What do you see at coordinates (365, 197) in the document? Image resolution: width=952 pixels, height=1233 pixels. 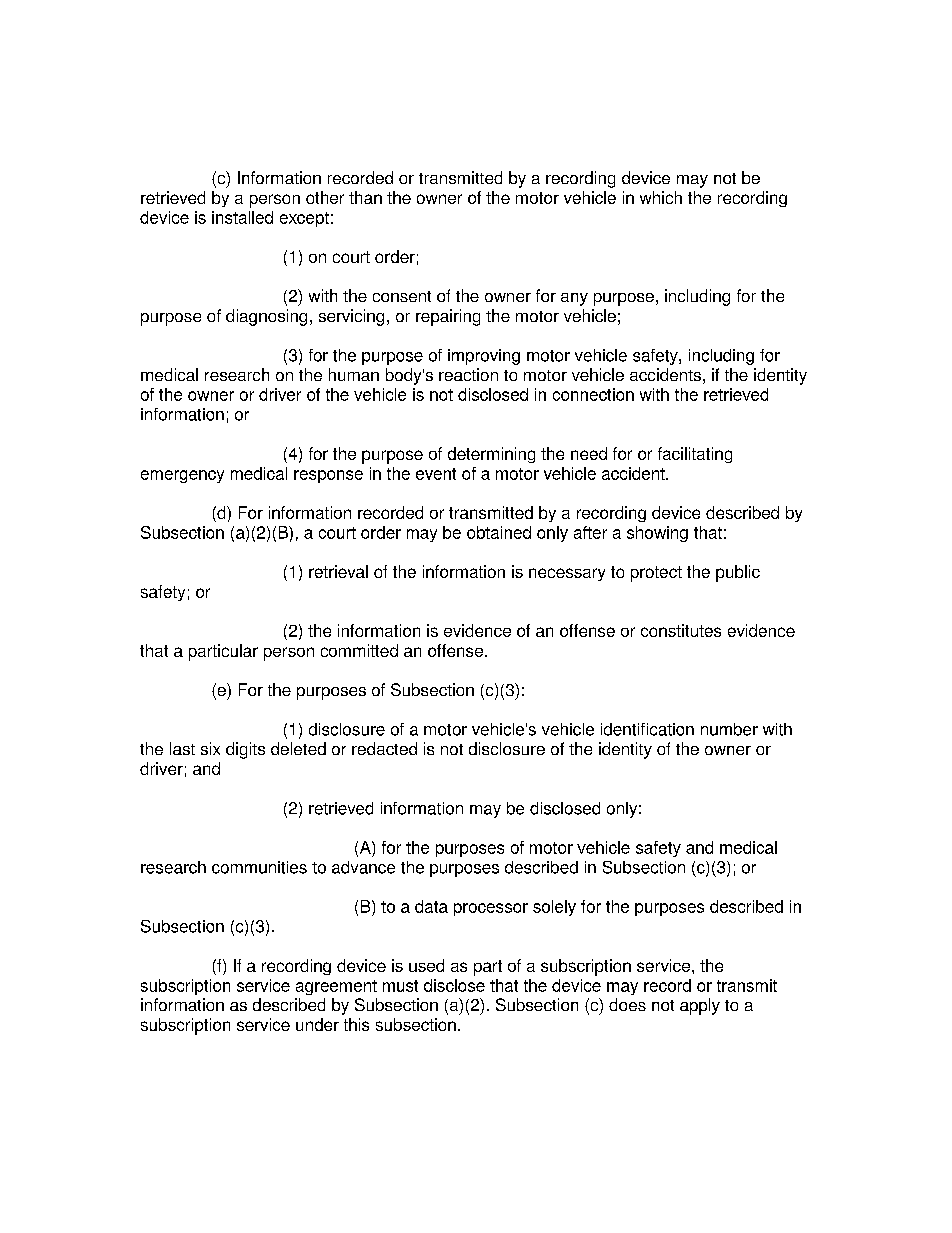 I see `than` at bounding box center [365, 197].
